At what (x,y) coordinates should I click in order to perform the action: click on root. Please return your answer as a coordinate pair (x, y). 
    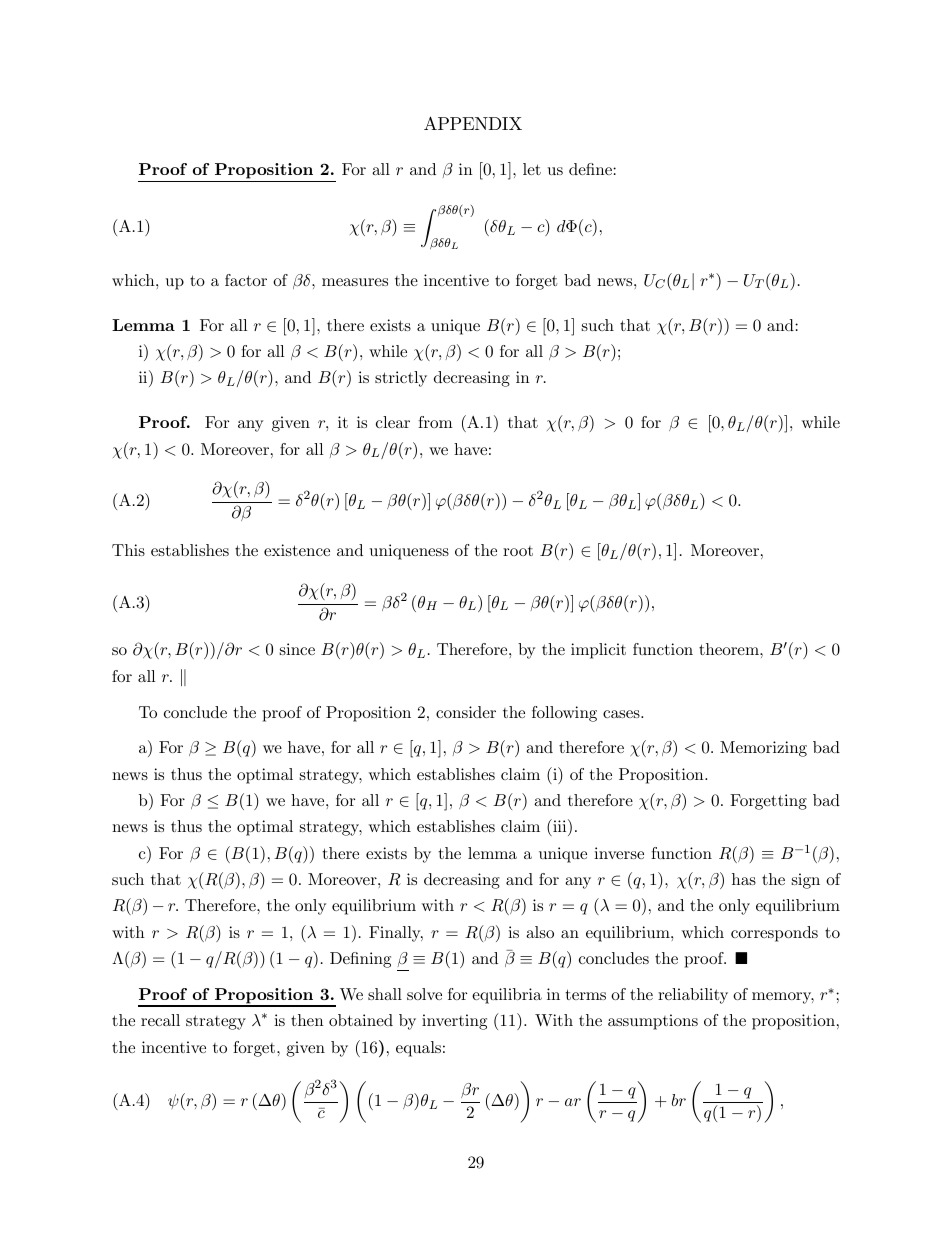
    Looking at the image, I should click on (518, 551).
